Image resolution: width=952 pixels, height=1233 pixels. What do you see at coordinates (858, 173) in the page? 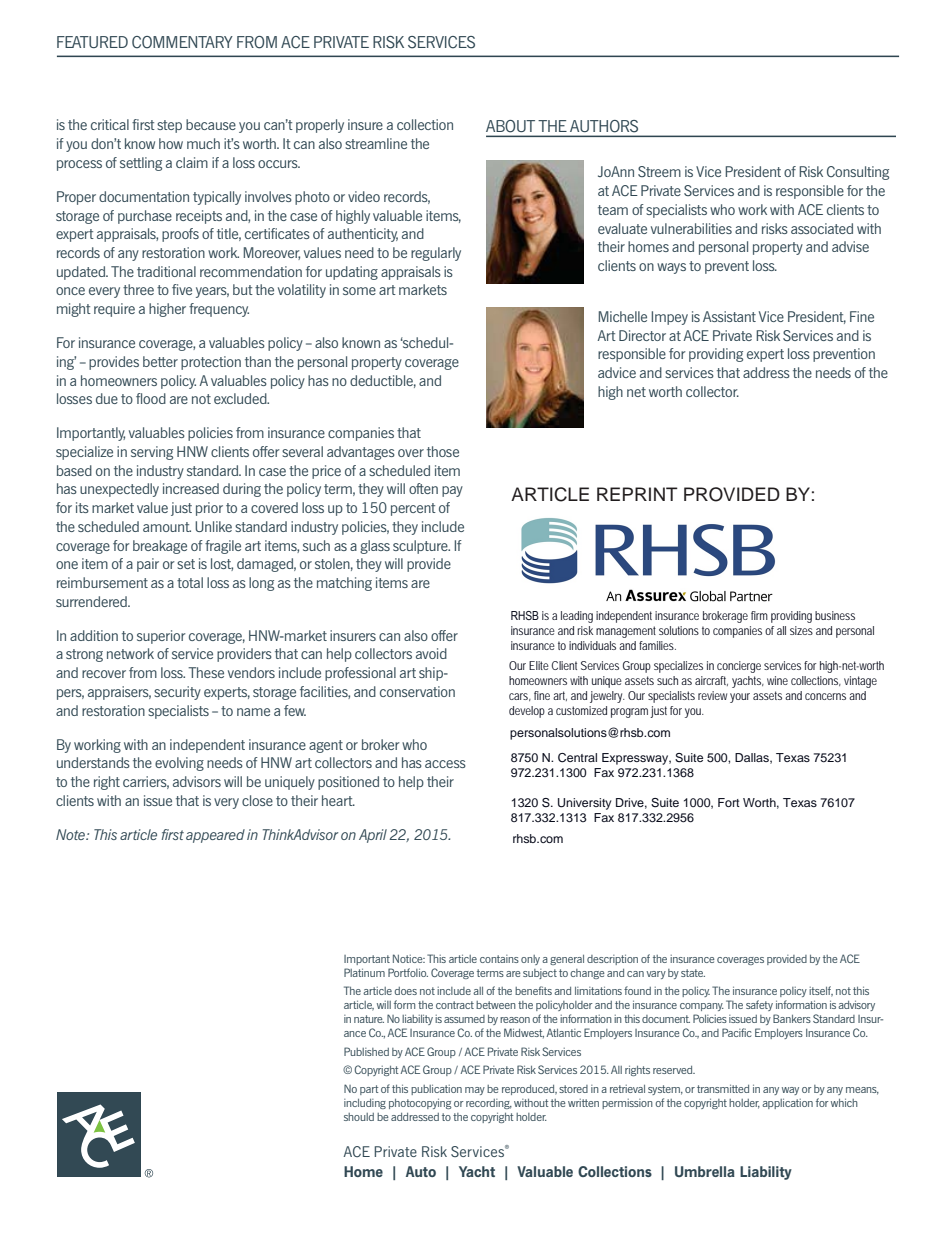
I see `Consulting` at bounding box center [858, 173].
